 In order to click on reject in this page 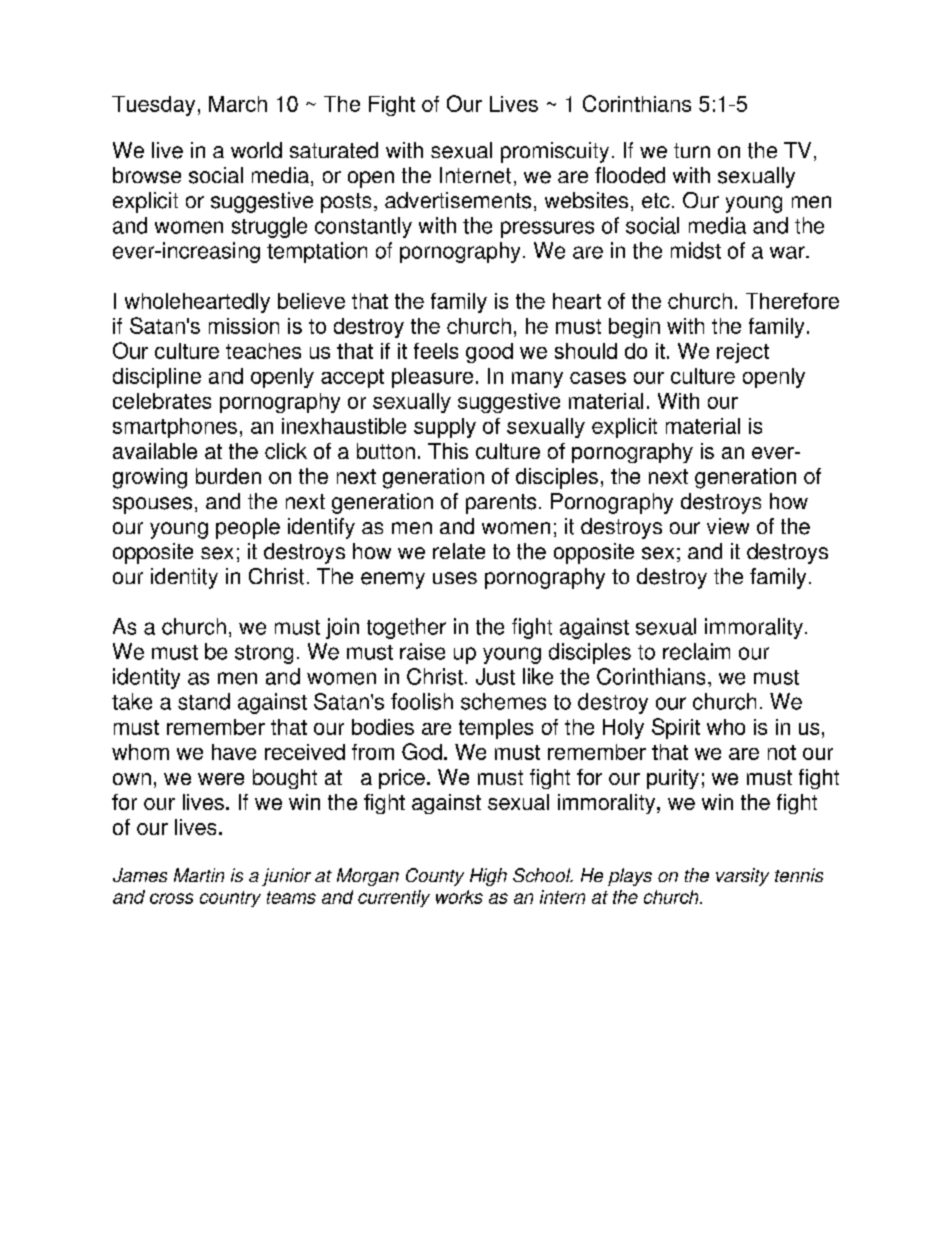, I will do `click(743, 353)`.
